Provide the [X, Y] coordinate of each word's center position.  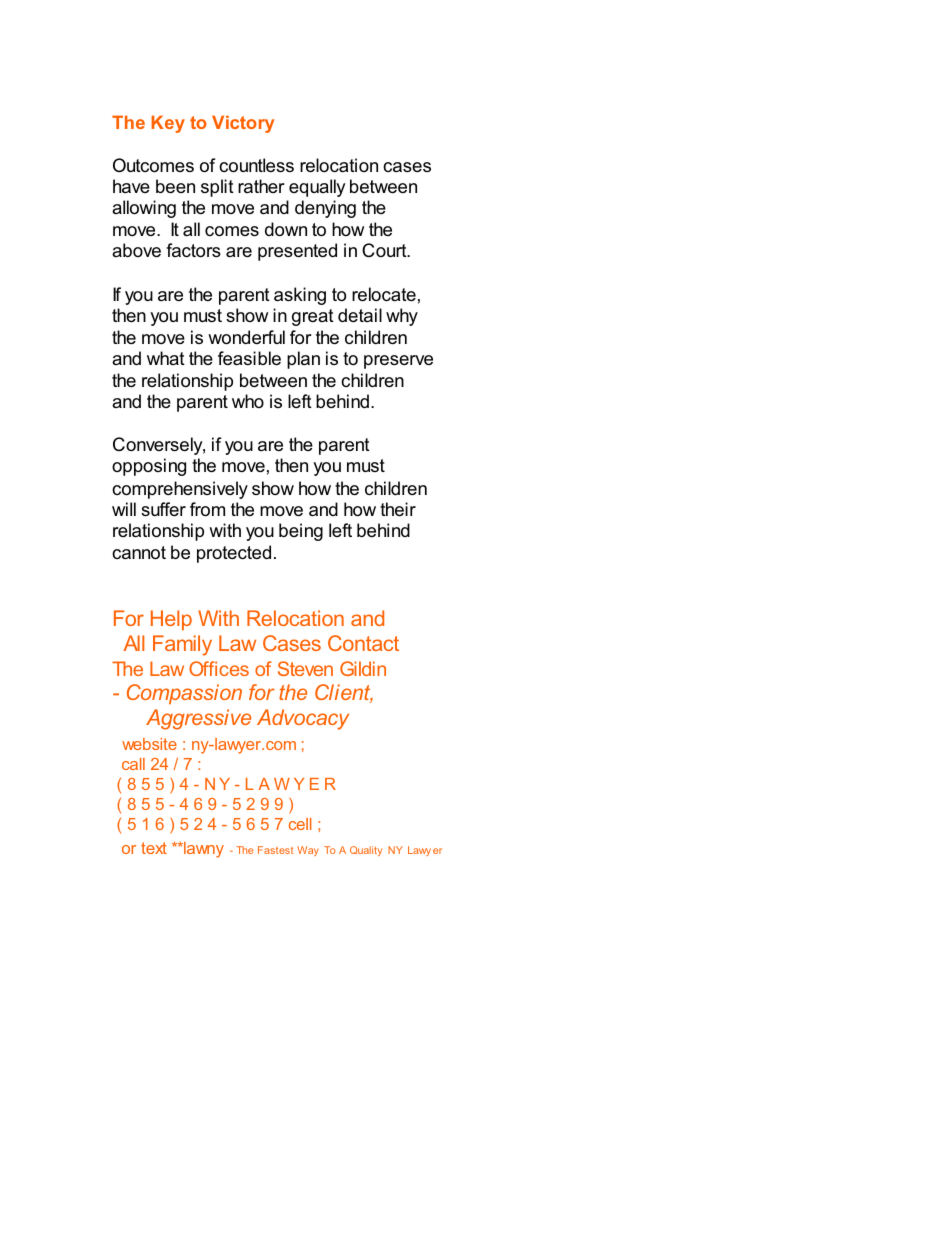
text [154, 848]
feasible [249, 358]
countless [256, 165]
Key [168, 124]
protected [234, 554]
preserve [398, 362]
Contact [363, 643]
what [166, 358]
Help [171, 620]
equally [317, 188]
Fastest [275, 850]
